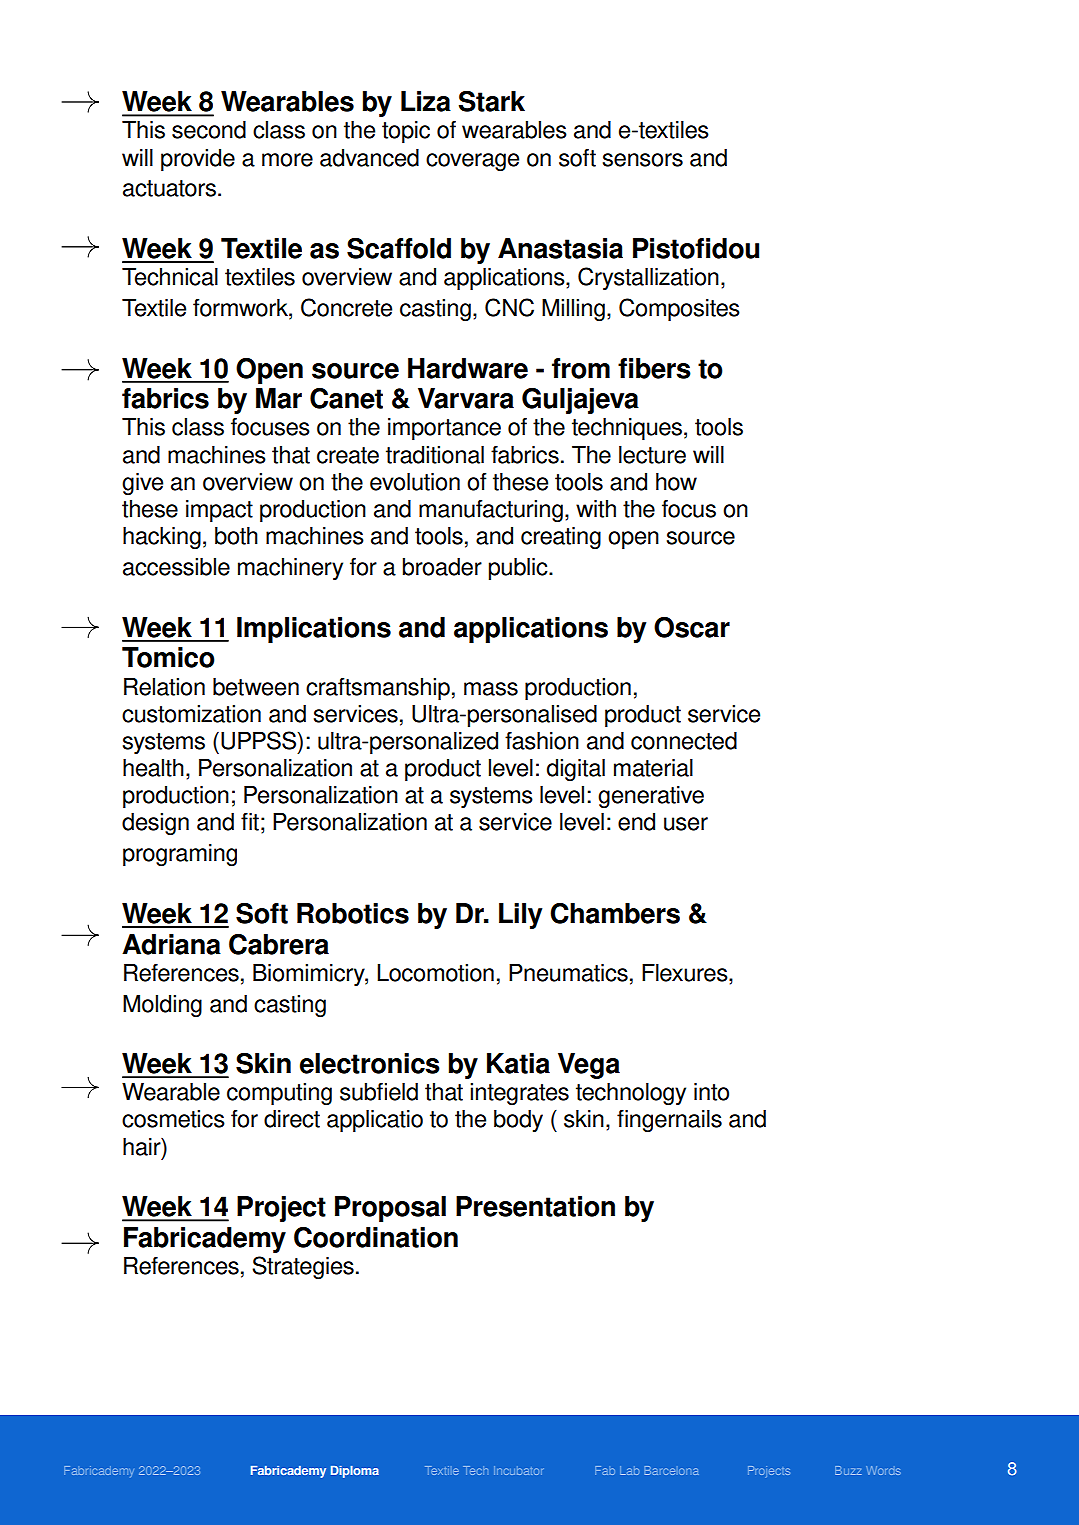 The height and width of the screenshot is (1525, 1079). I want to click on Coordination, so click(376, 1237).
